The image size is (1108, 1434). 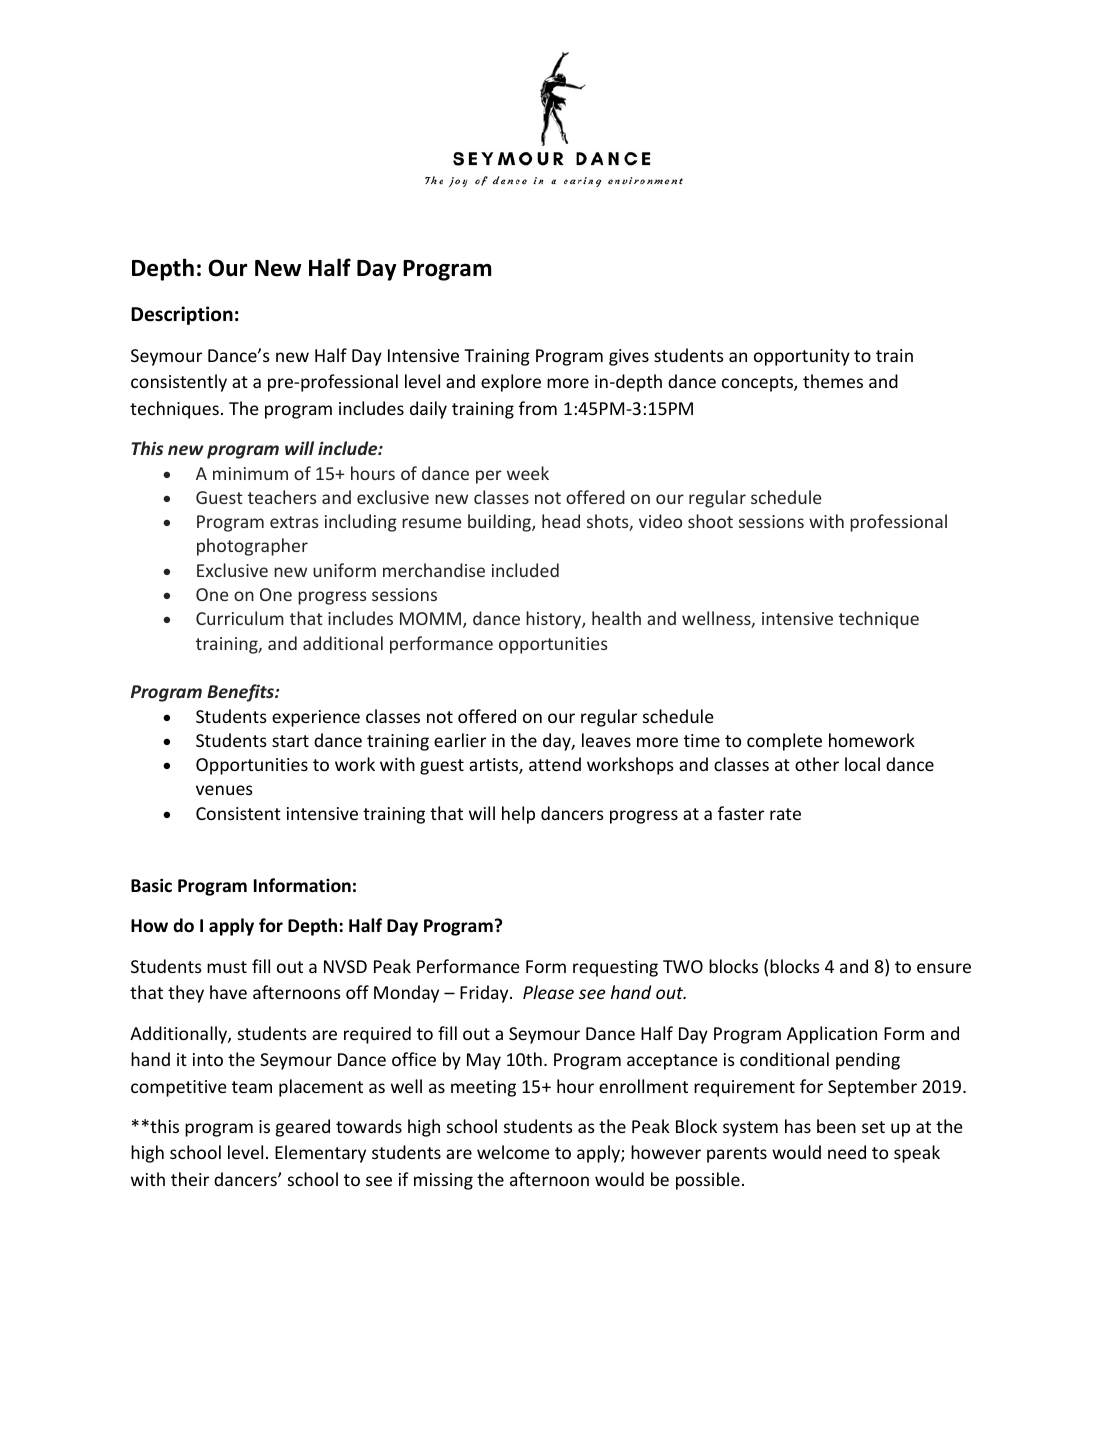 What do you see at coordinates (513, 1152) in the screenshot?
I see `welcome` at bounding box center [513, 1152].
